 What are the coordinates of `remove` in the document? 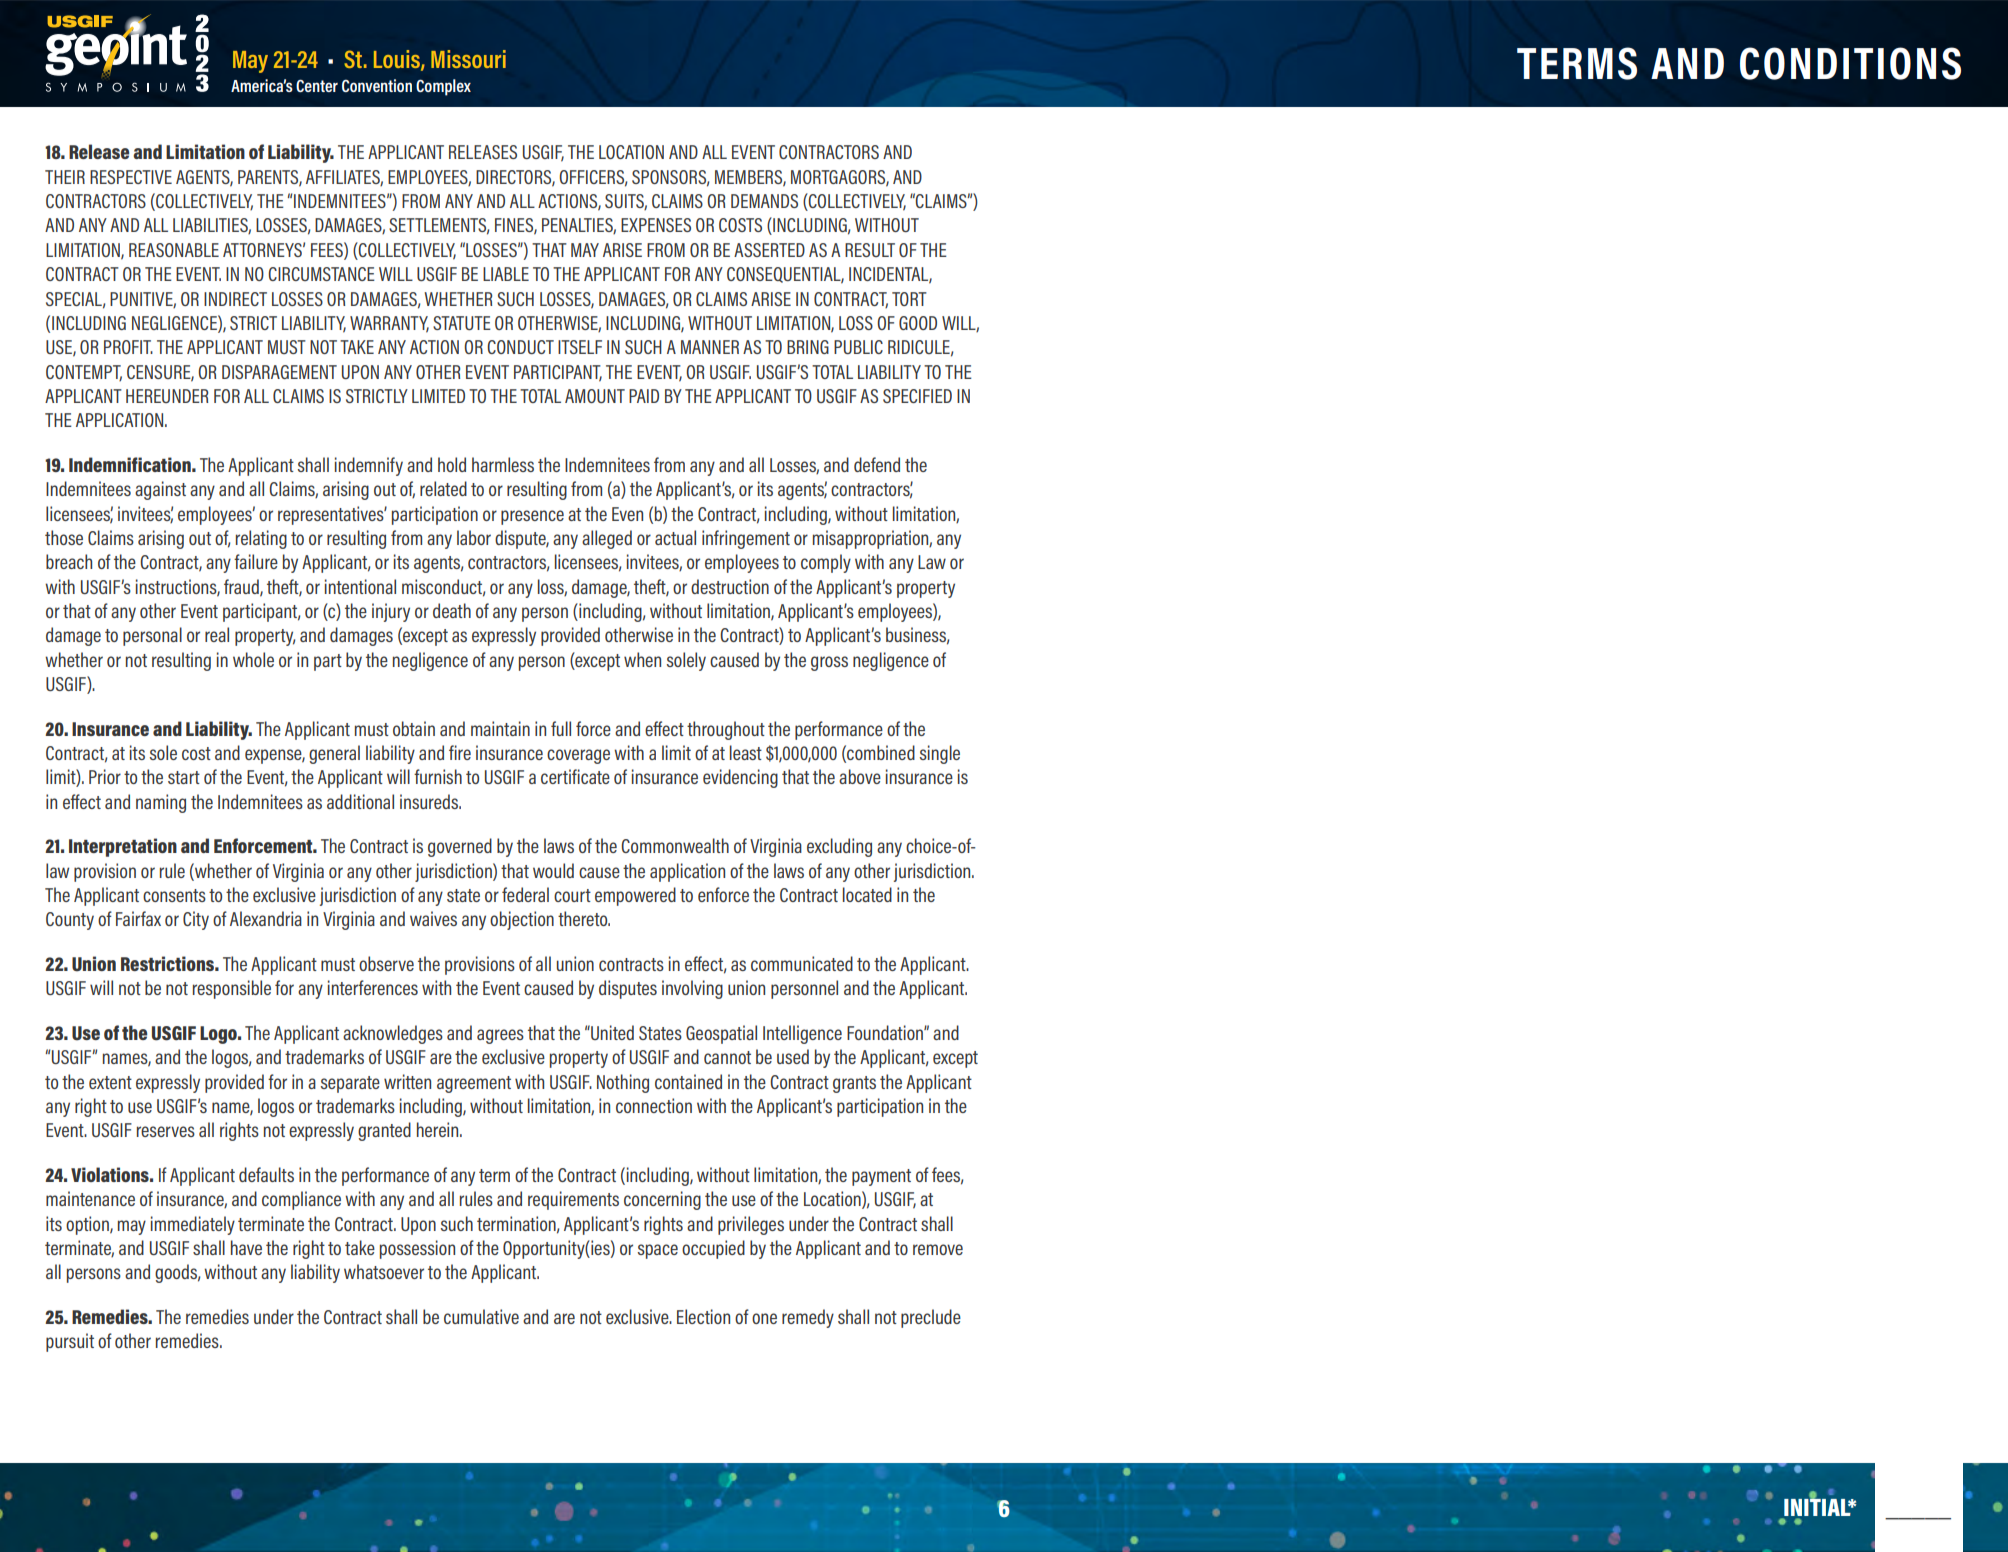 It's located at (938, 1249).
